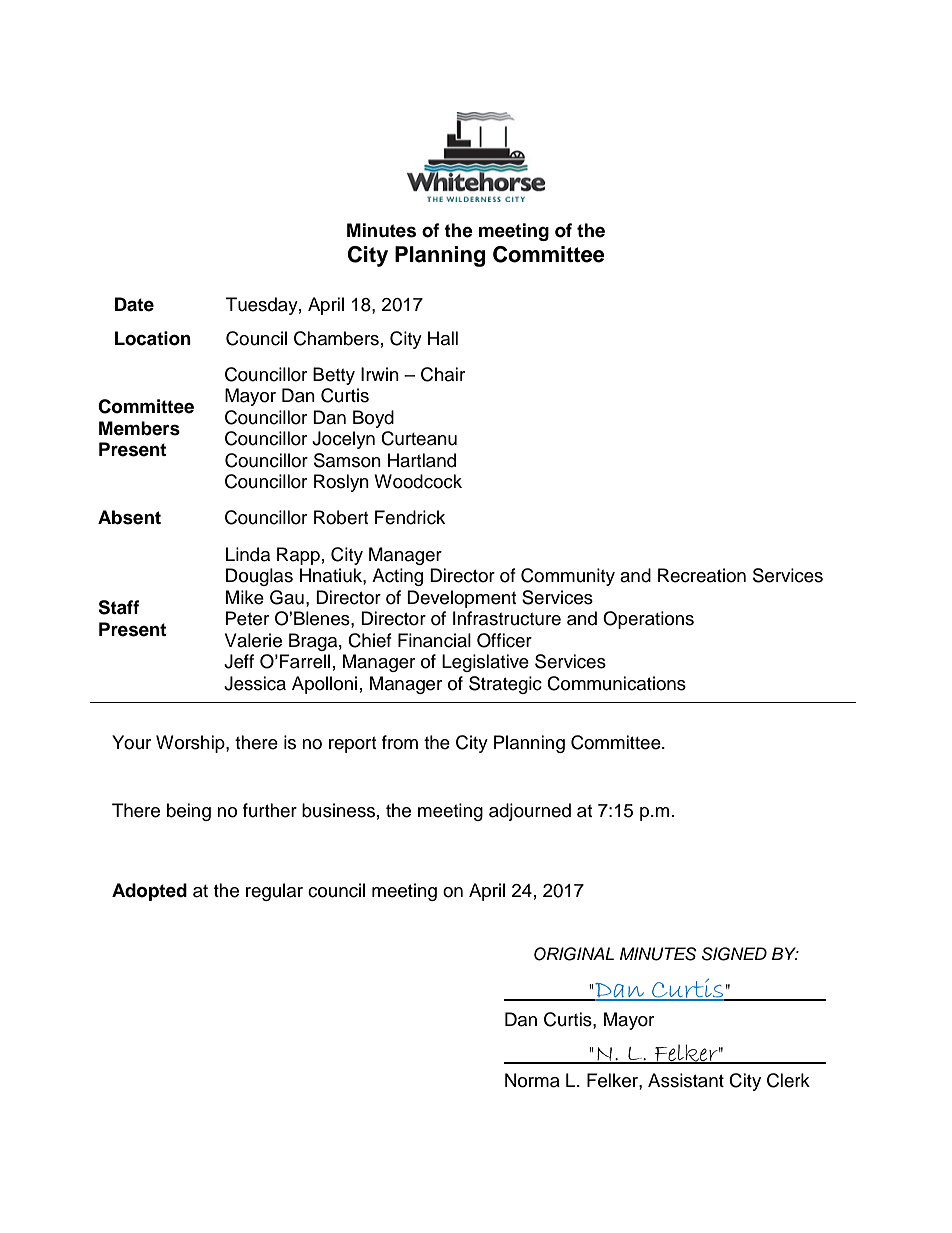 The width and height of the screenshot is (952, 1233). Describe the element at coordinates (443, 374) in the screenshot. I see `Chair` at that location.
